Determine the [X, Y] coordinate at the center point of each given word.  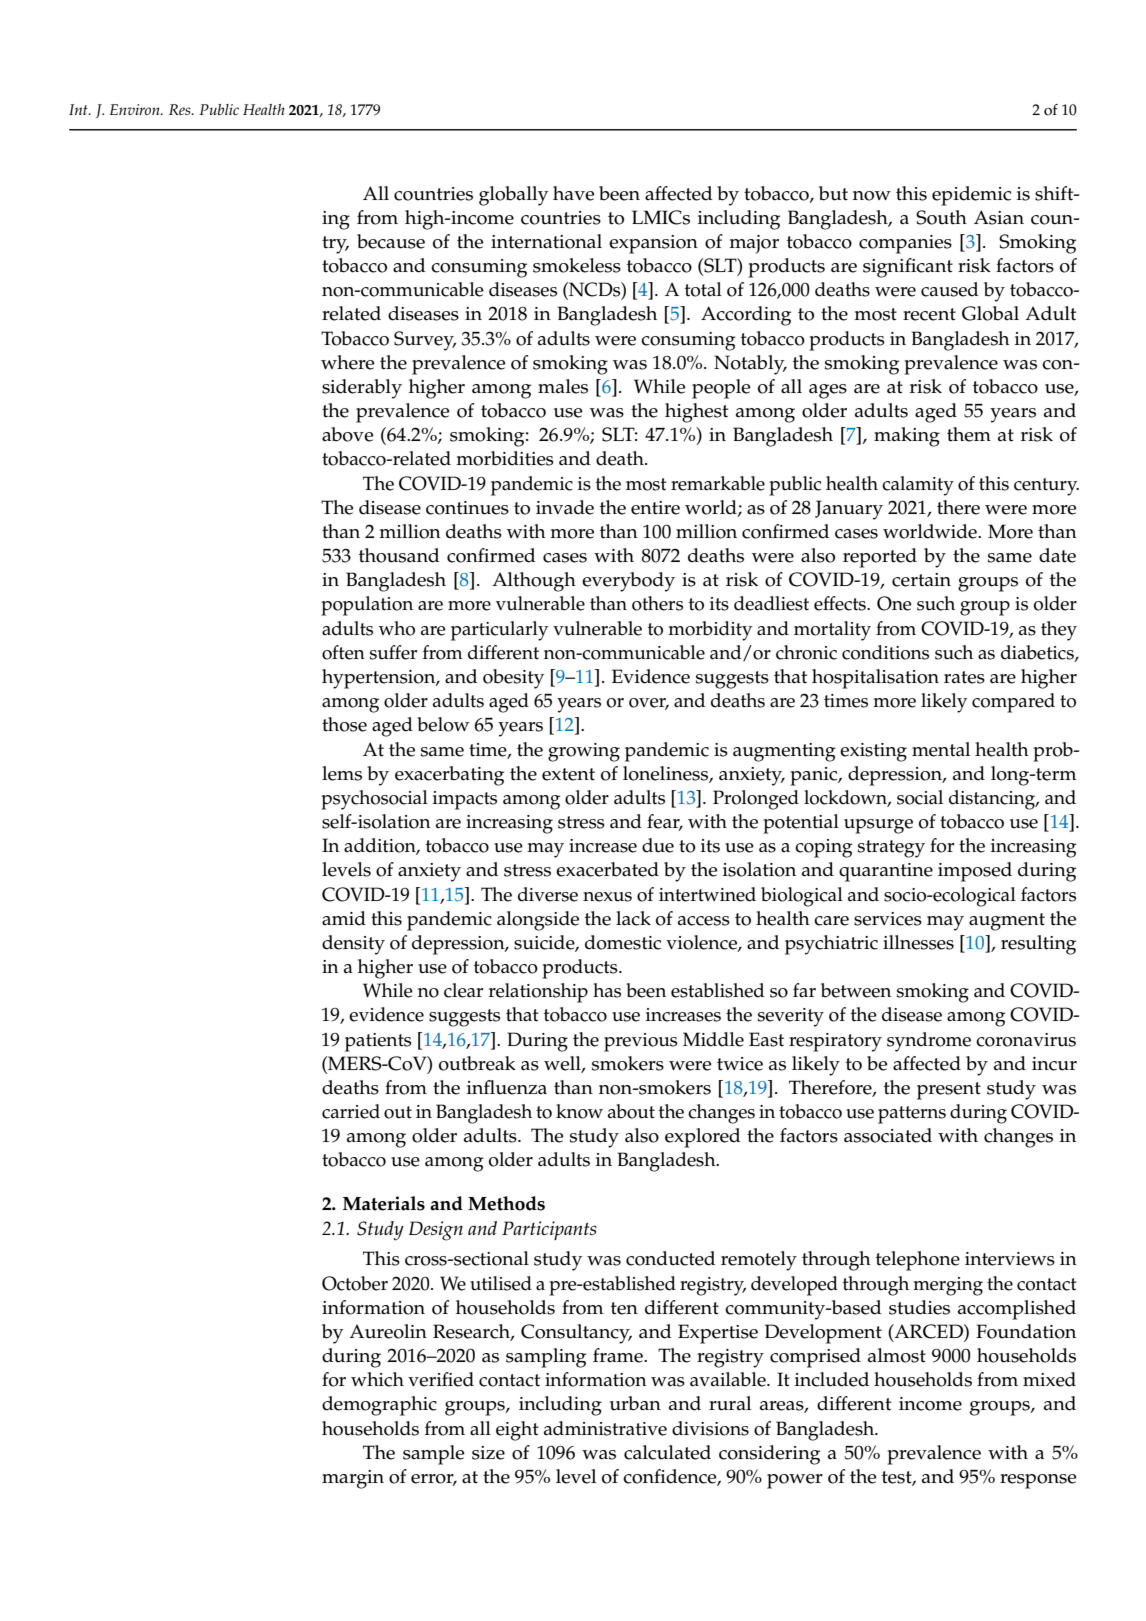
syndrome [929, 1042]
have [573, 193]
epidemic [971, 196]
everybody [628, 582]
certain [921, 580]
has [607, 990]
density [353, 945]
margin [353, 1479]
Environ [136, 109]
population [367, 606]
